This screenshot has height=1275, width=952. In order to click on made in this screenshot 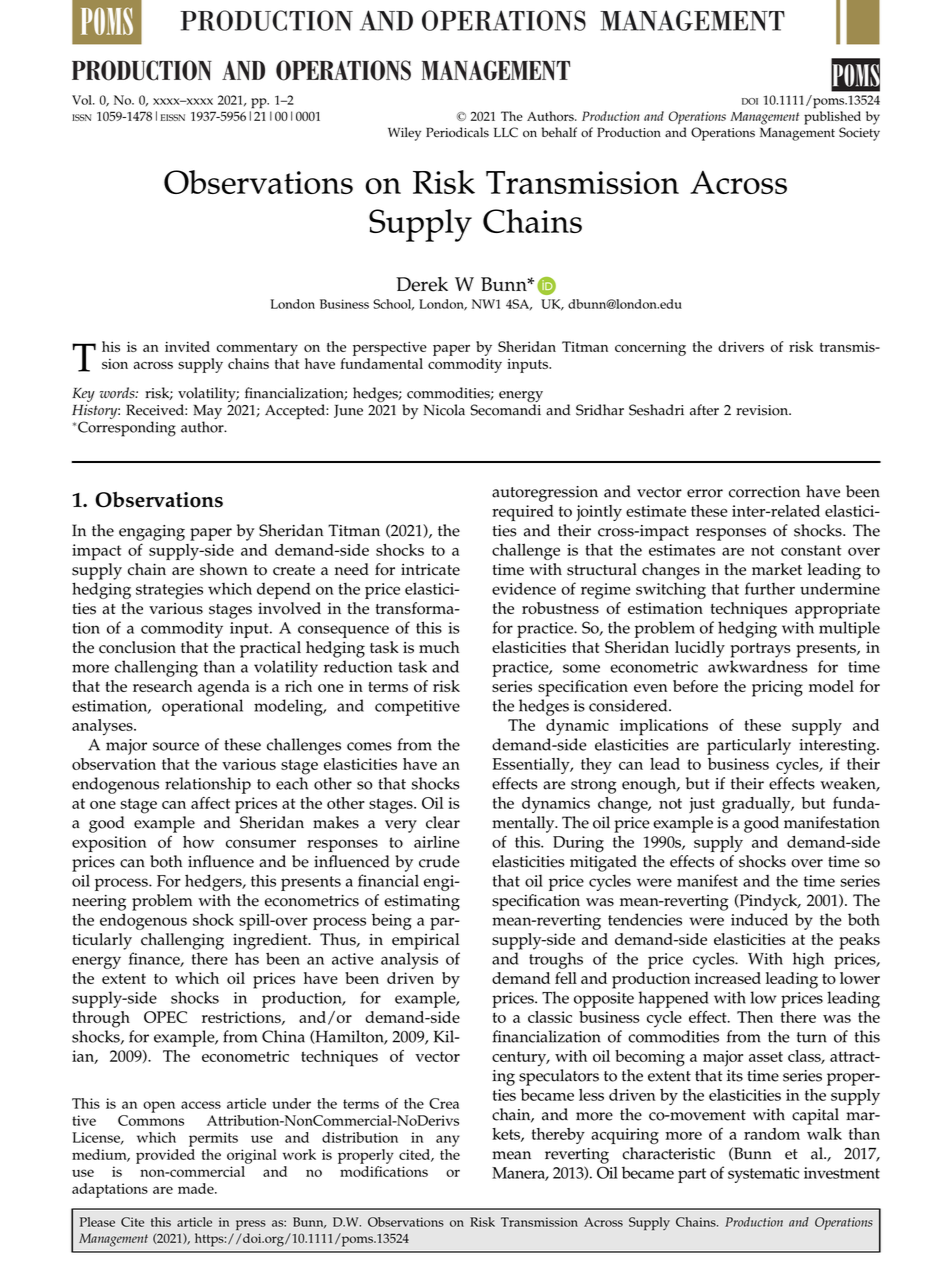, I will do `click(197, 1188)`.
